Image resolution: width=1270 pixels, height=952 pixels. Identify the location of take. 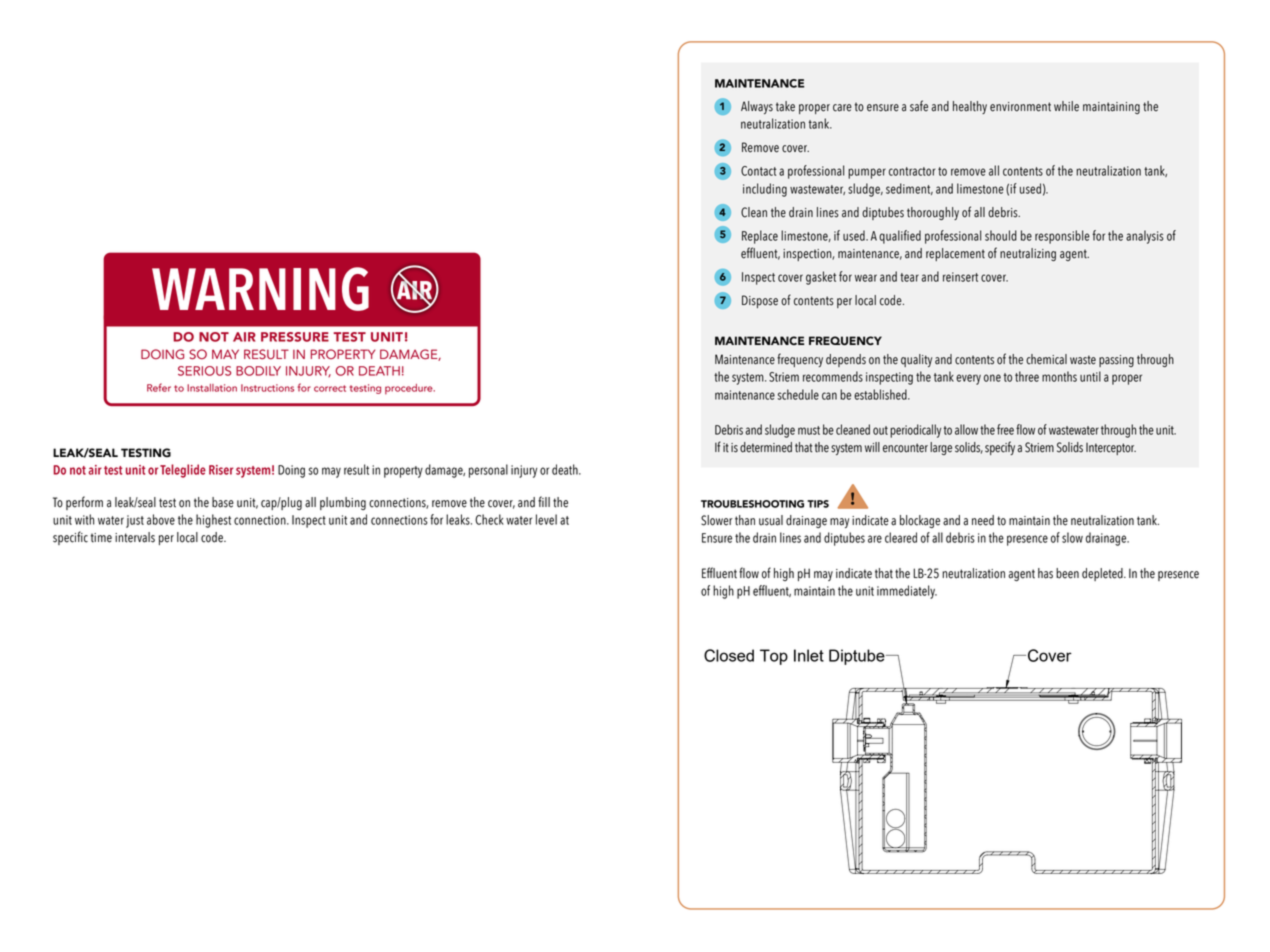
(785, 106).
